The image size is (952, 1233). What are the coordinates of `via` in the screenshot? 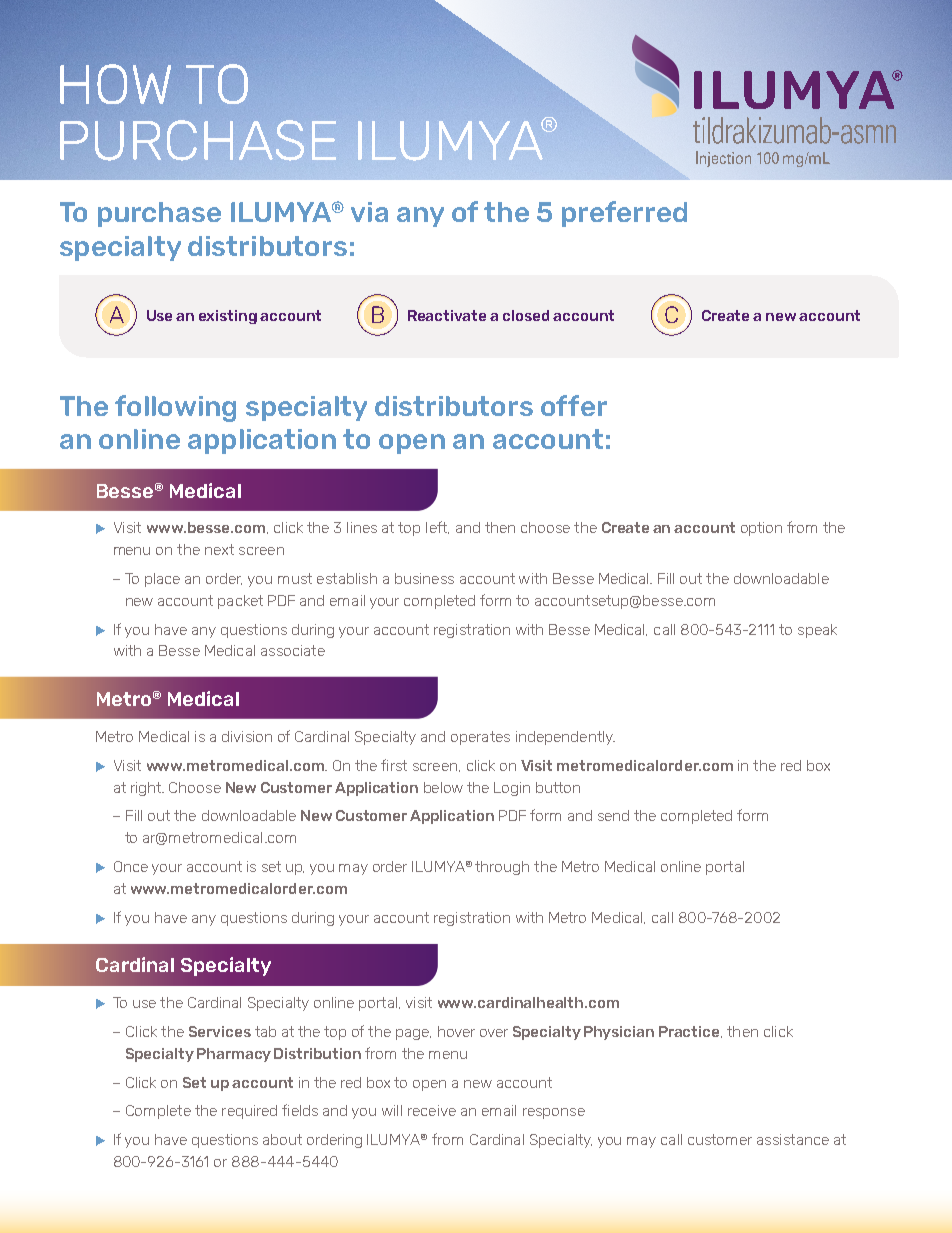 It's located at (369, 212).
